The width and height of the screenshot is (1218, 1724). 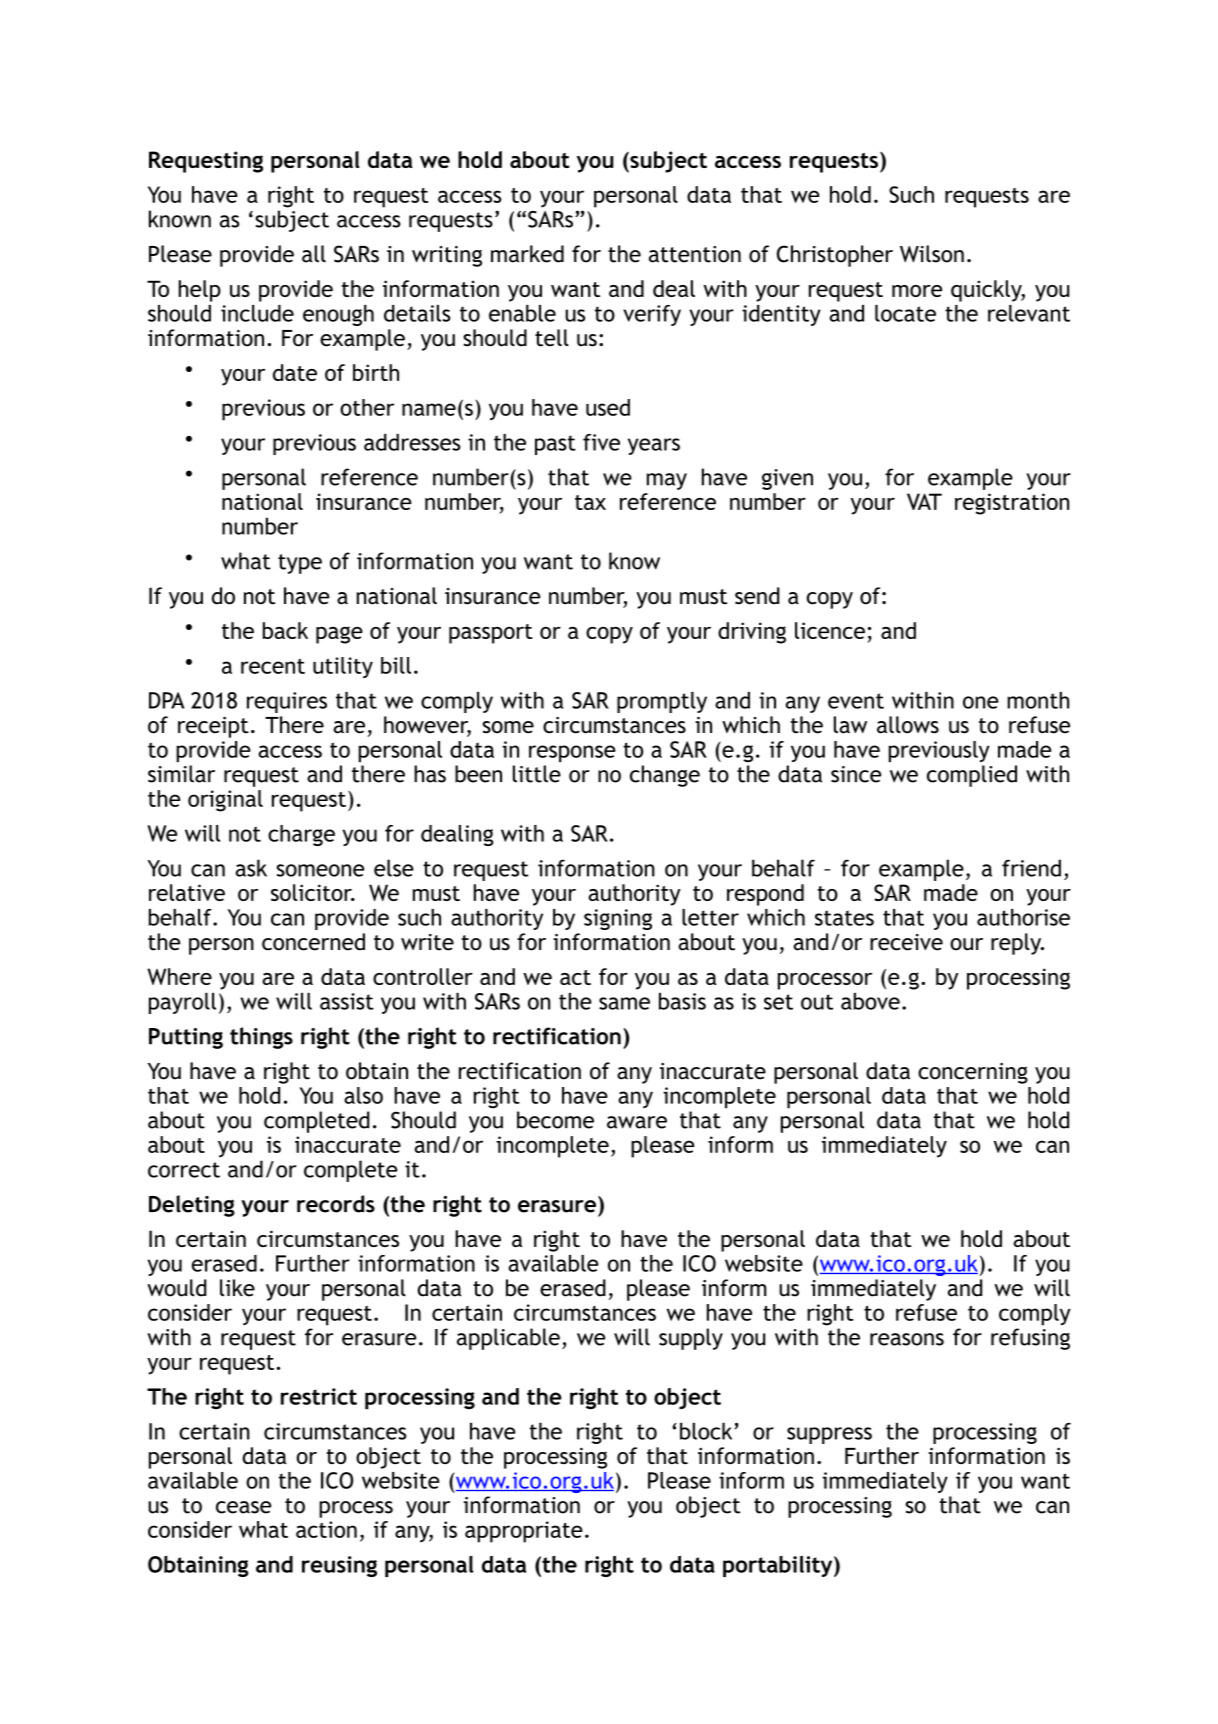 I want to click on same, so click(x=624, y=1003).
